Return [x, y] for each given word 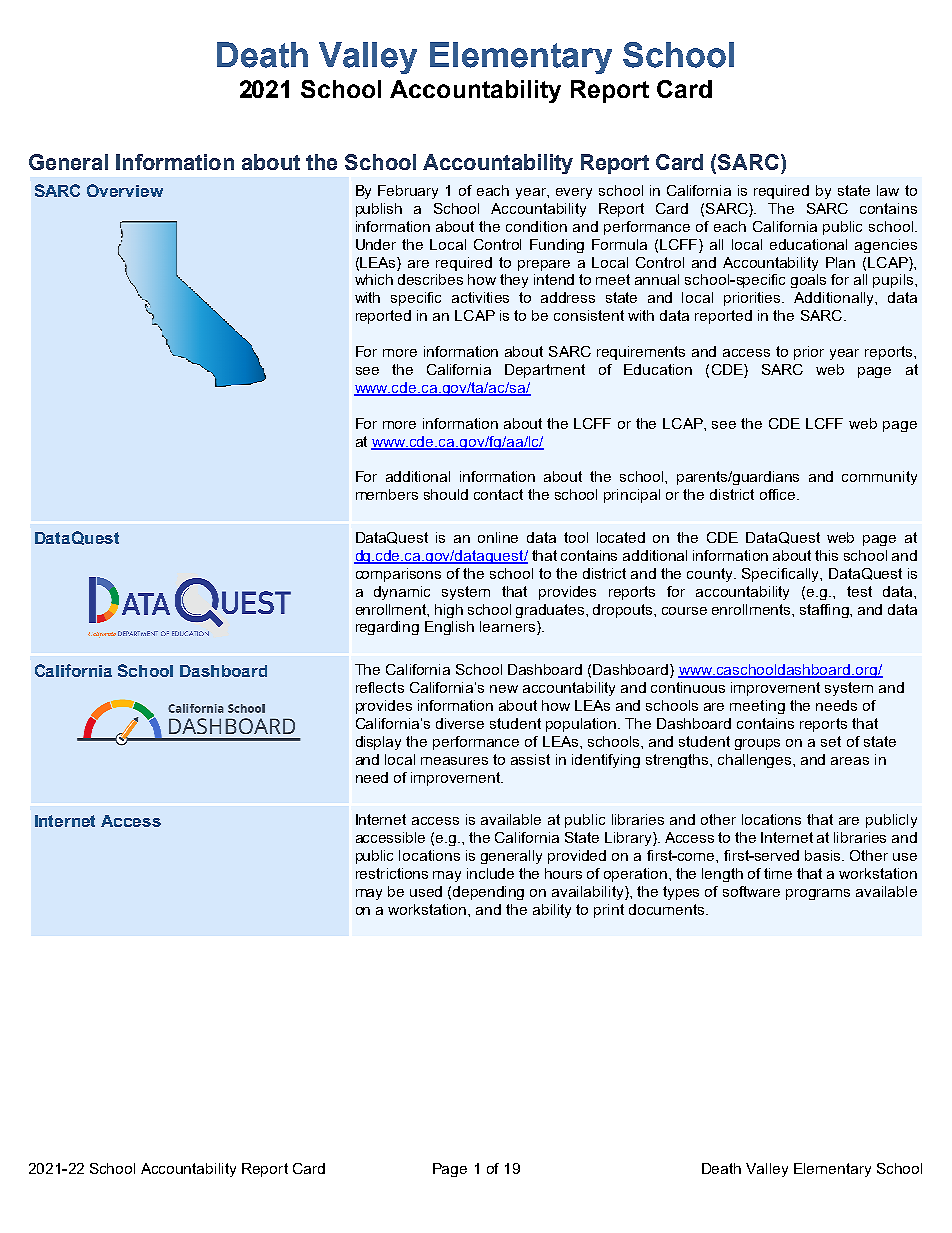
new [504, 689]
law [888, 190]
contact [498, 494]
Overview [125, 190]
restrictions [392, 873]
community [879, 478]
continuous [688, 687]
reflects [380, 687]
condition [536, 226]
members [387, 494]
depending [488, 893]
